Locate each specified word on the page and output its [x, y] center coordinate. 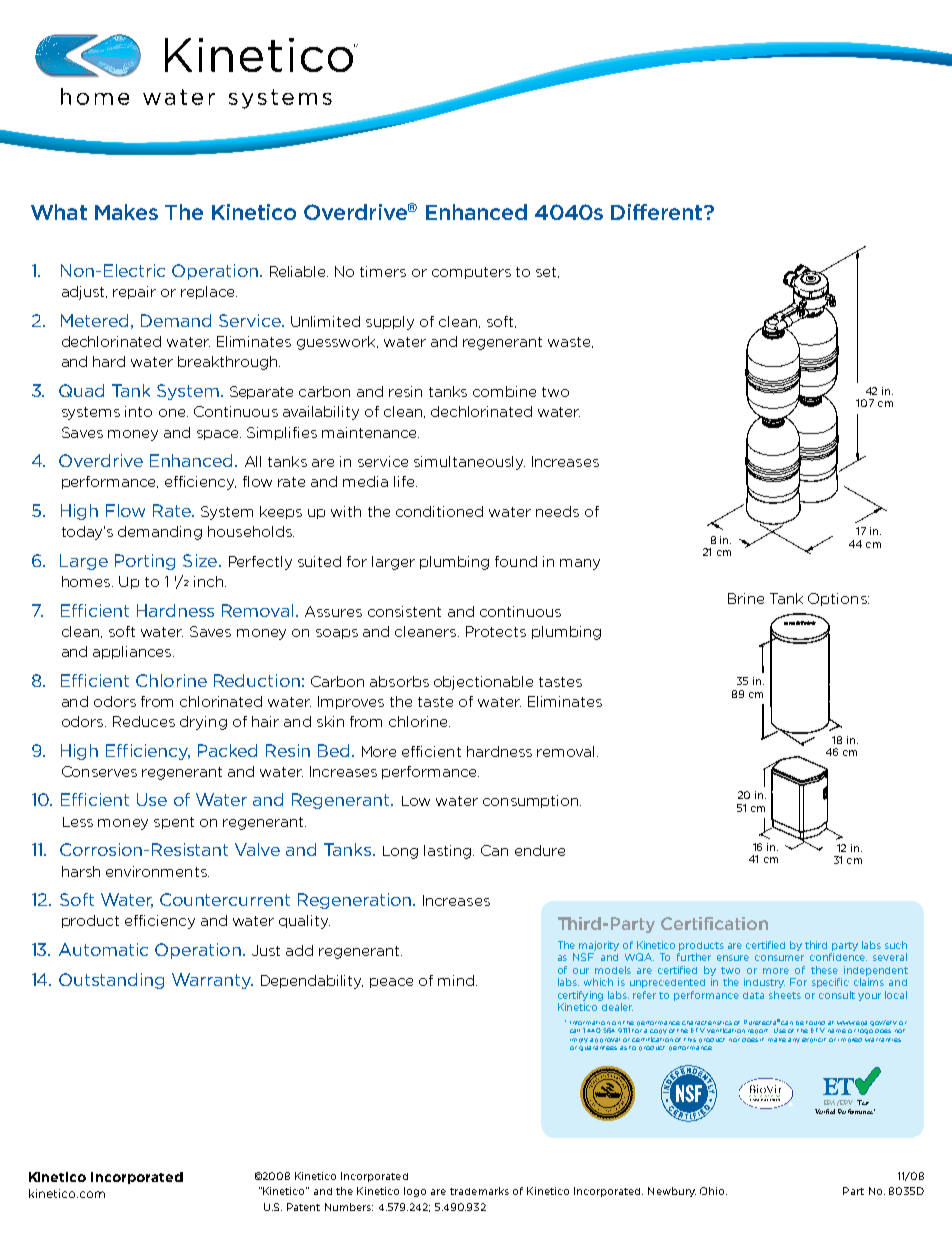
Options [838, 599]
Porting [145, 562]
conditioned [439, 511]
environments [157, 871]
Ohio [713, 1191]
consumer [779, 958]
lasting [449, 852]
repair [134, 292]
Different [658, 212]
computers [471, 273]
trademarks [479, 1191]
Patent [303, 1207]
